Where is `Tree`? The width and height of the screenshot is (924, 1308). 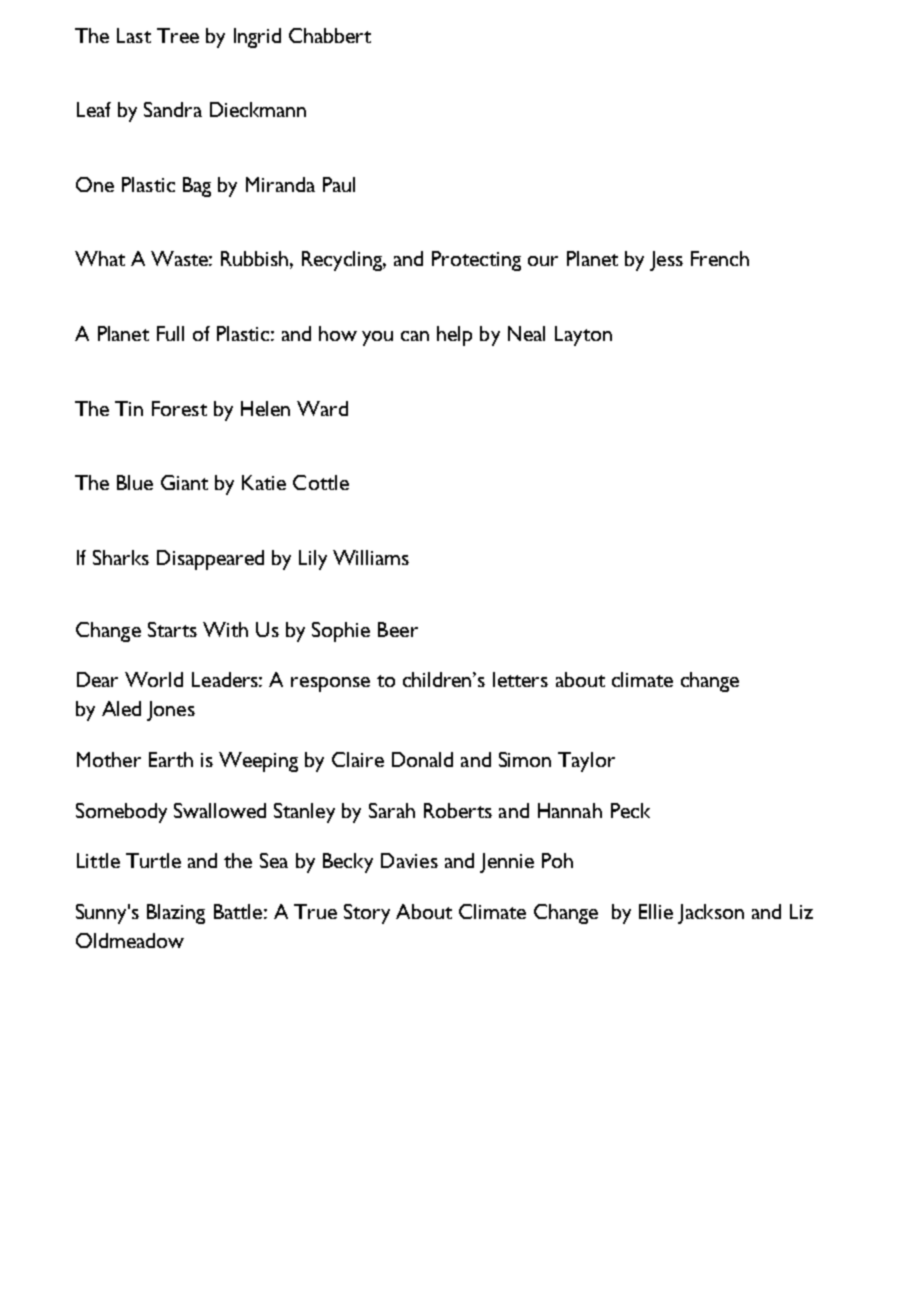
Tree is located at coordinates (178, 35).
